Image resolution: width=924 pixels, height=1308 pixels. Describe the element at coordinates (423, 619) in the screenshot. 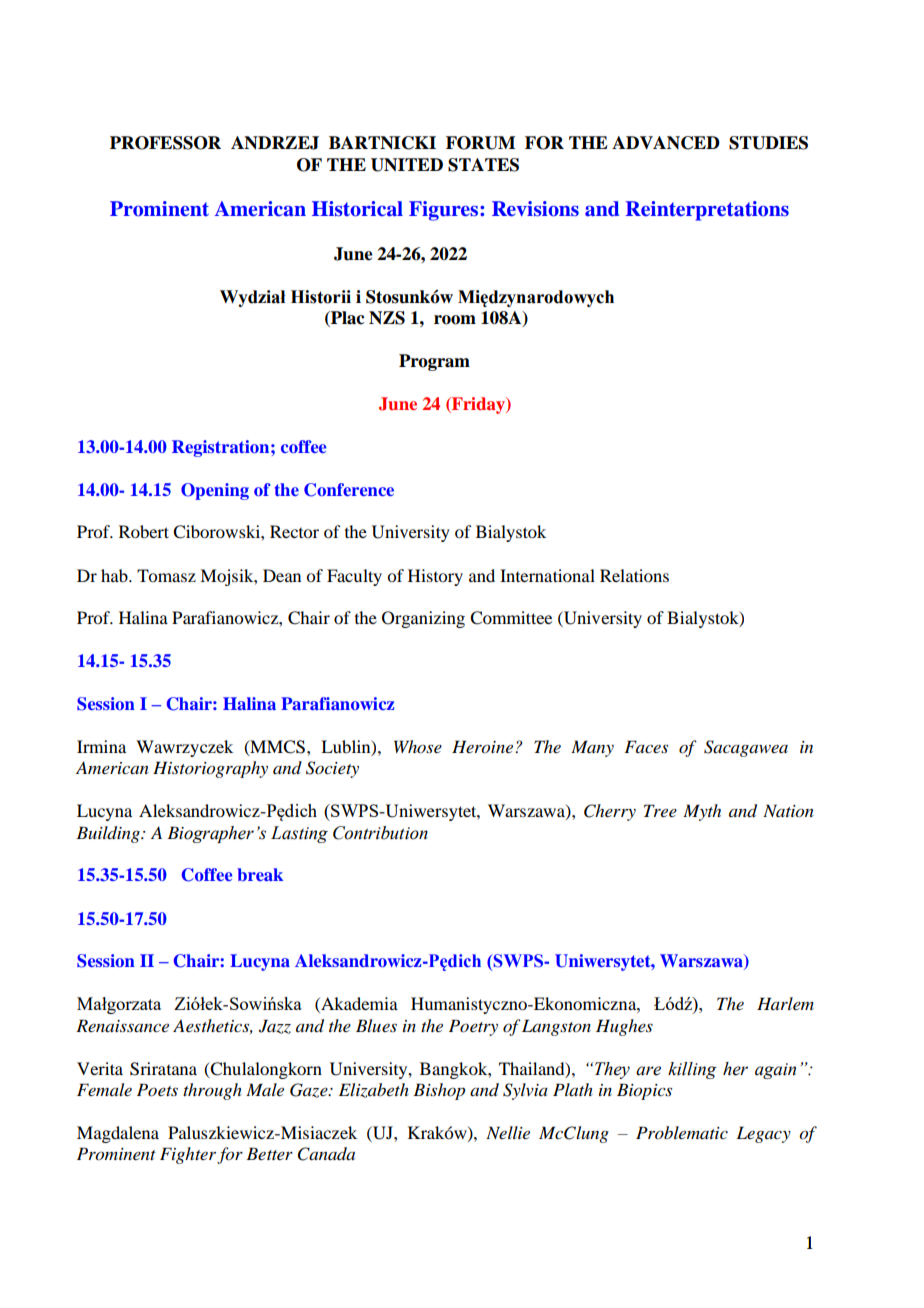

I see `Organizing` at that location.
